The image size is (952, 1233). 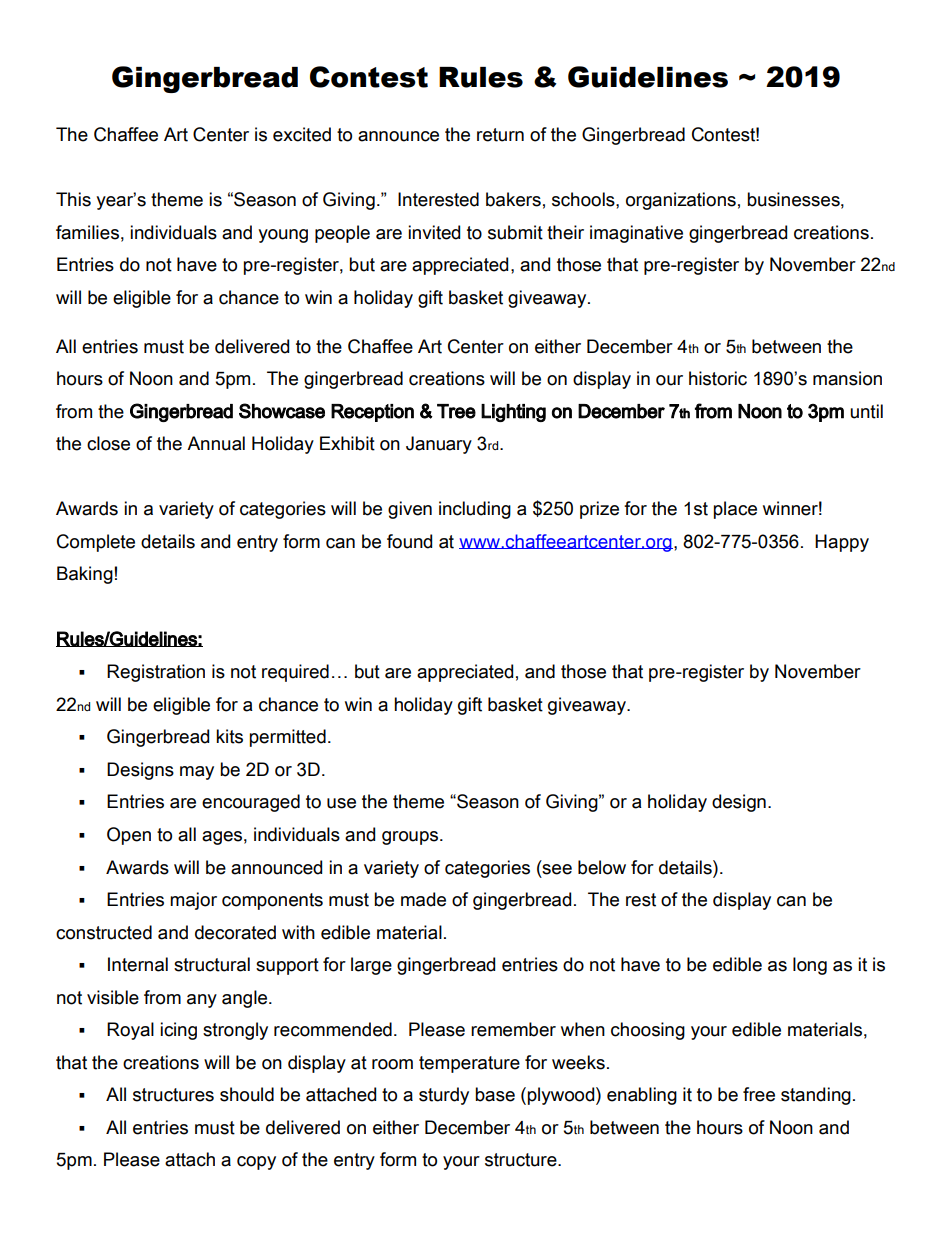 What do you see at coordinates (193, 901) in the screenshot?
I see `major` at bounding box center [193, 901].
